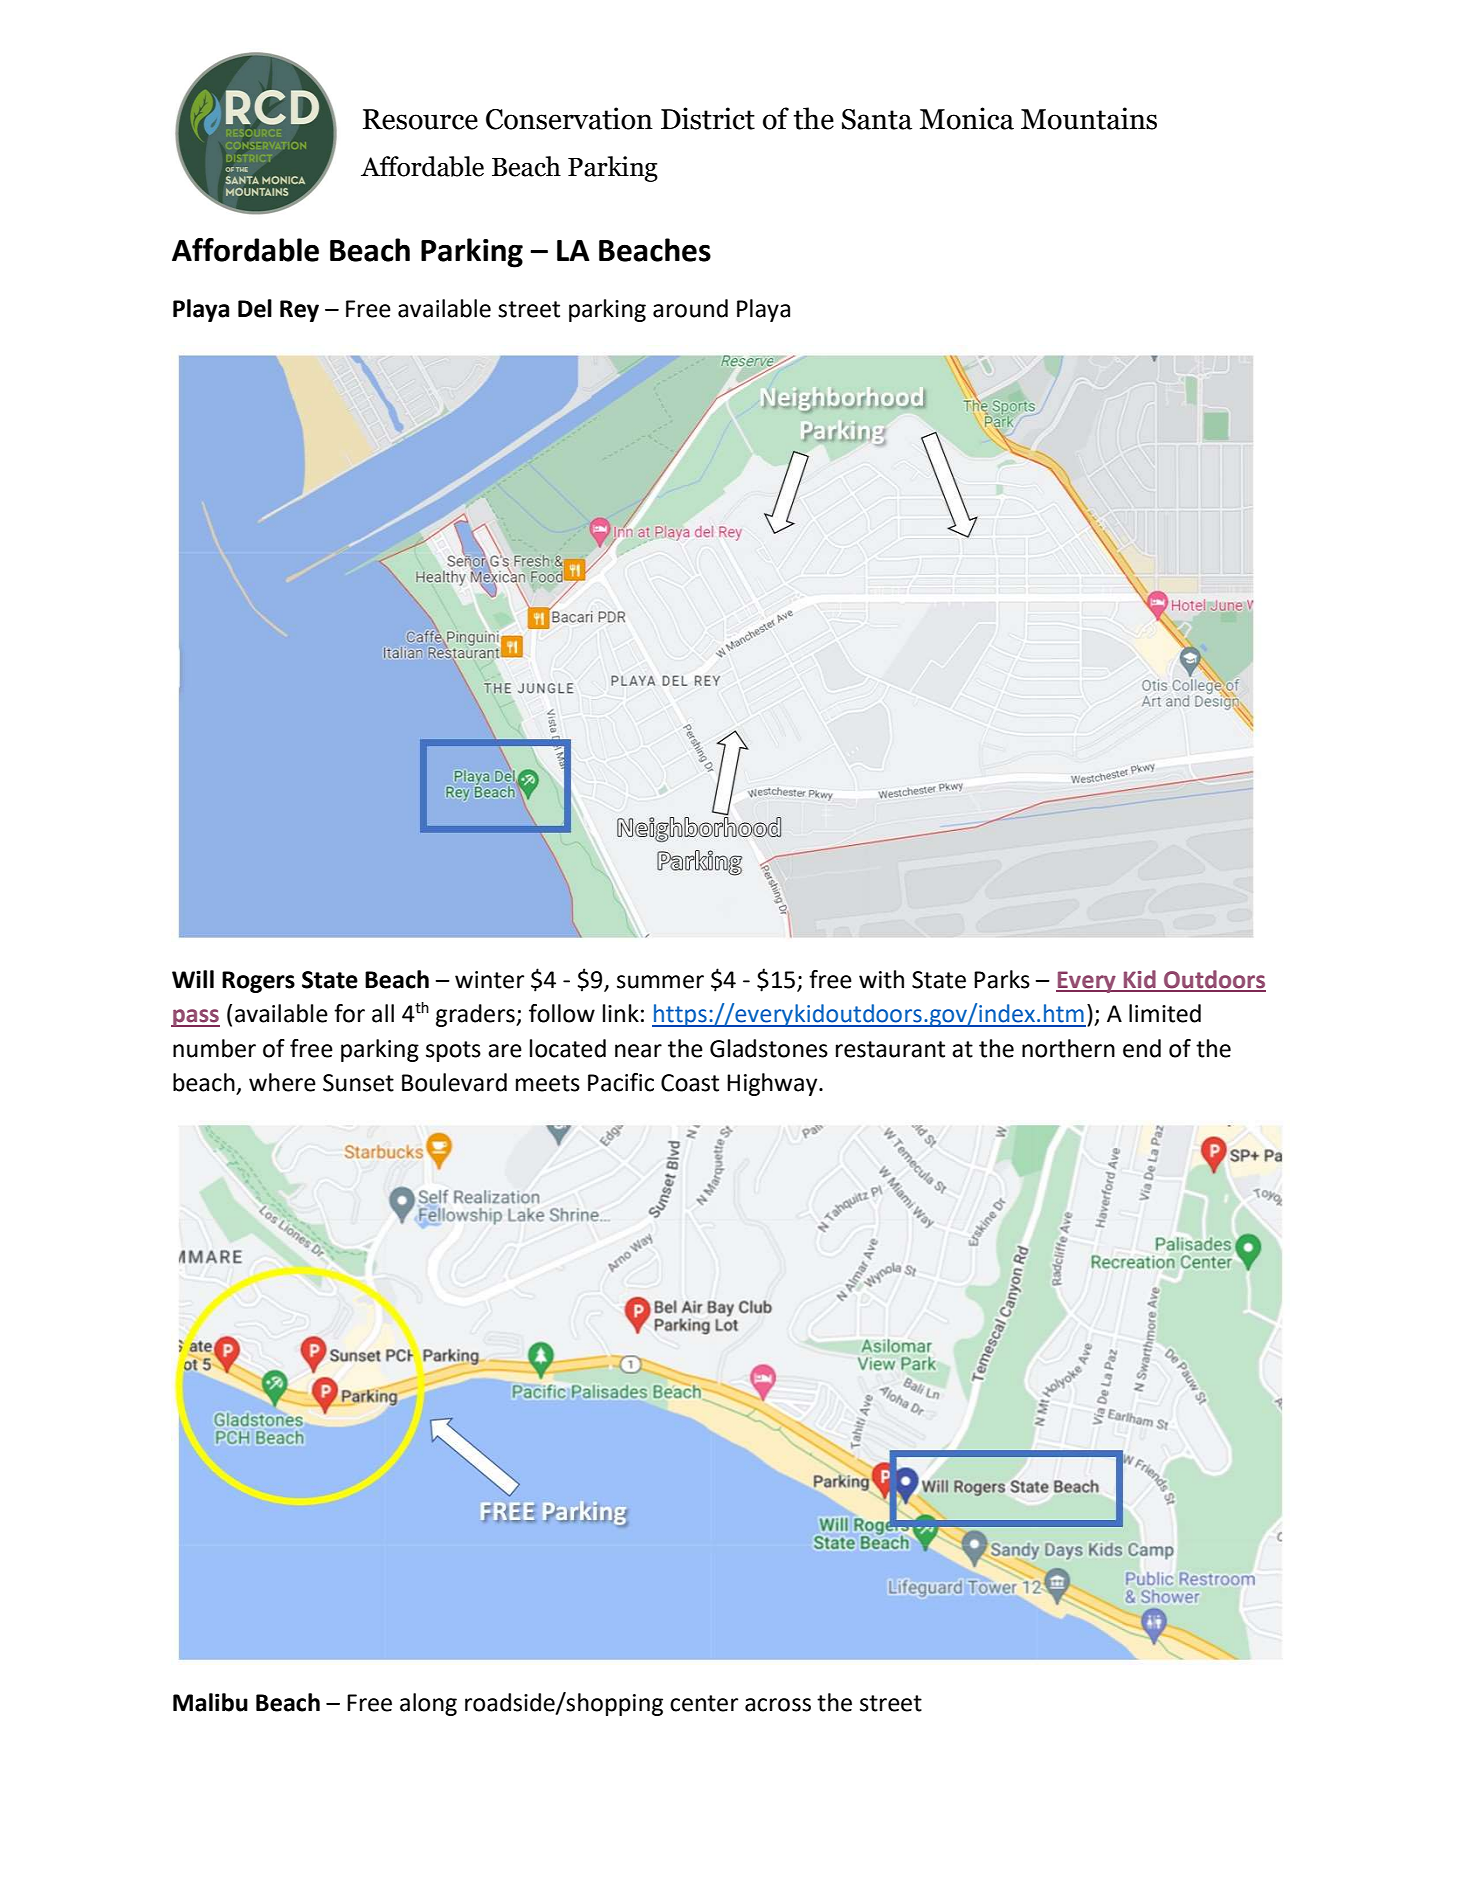  Describe the element at coordinates (690, 308) in the screenshot. I see `around` at that location.
